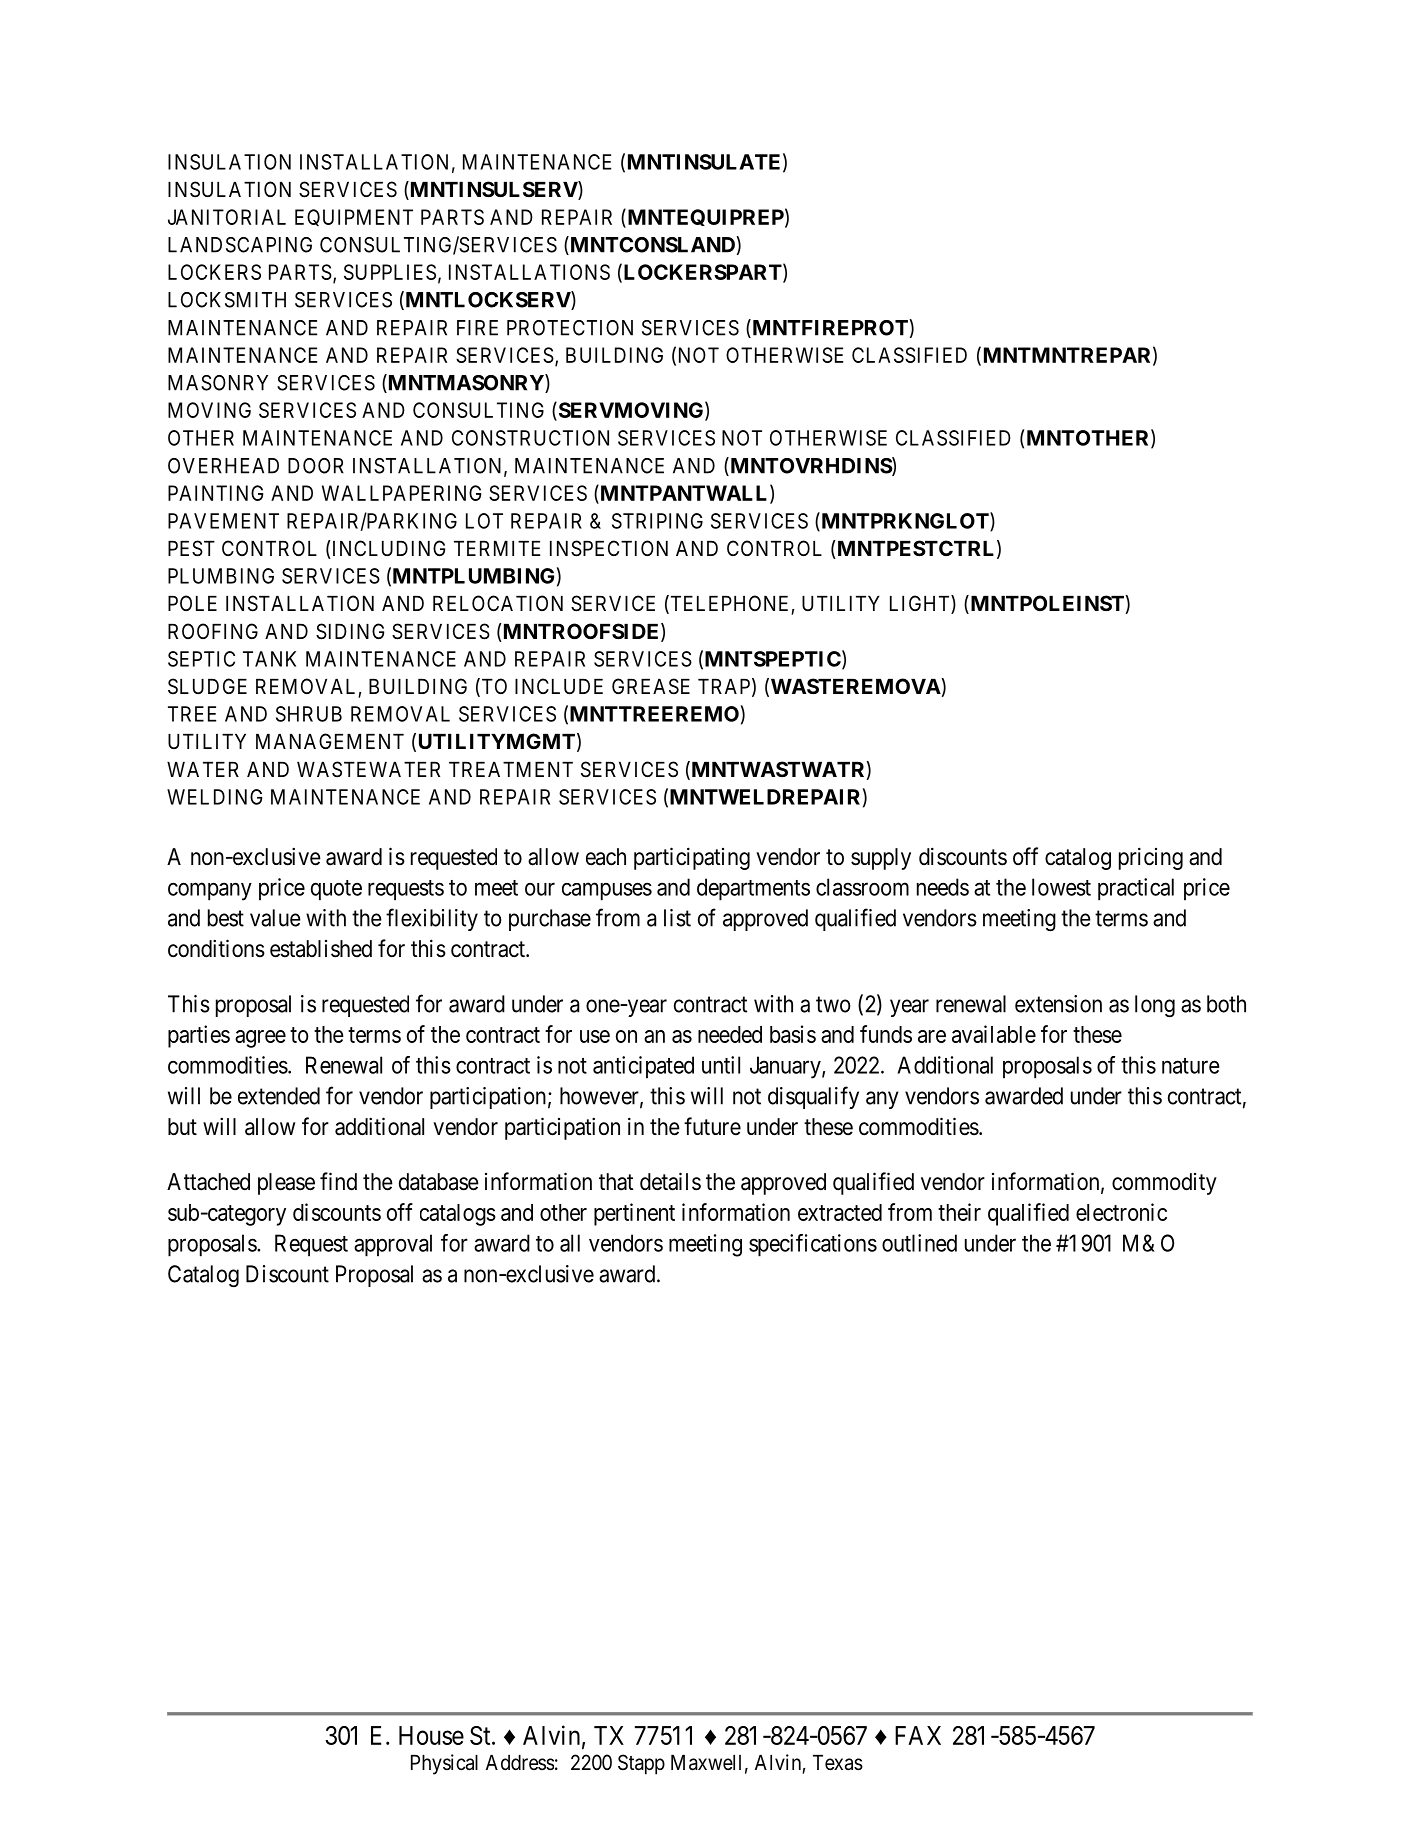  What do you see at coordinates (240, 245) in the document?
I see `LANDSCAPING` at bounding box center [240, 245].
